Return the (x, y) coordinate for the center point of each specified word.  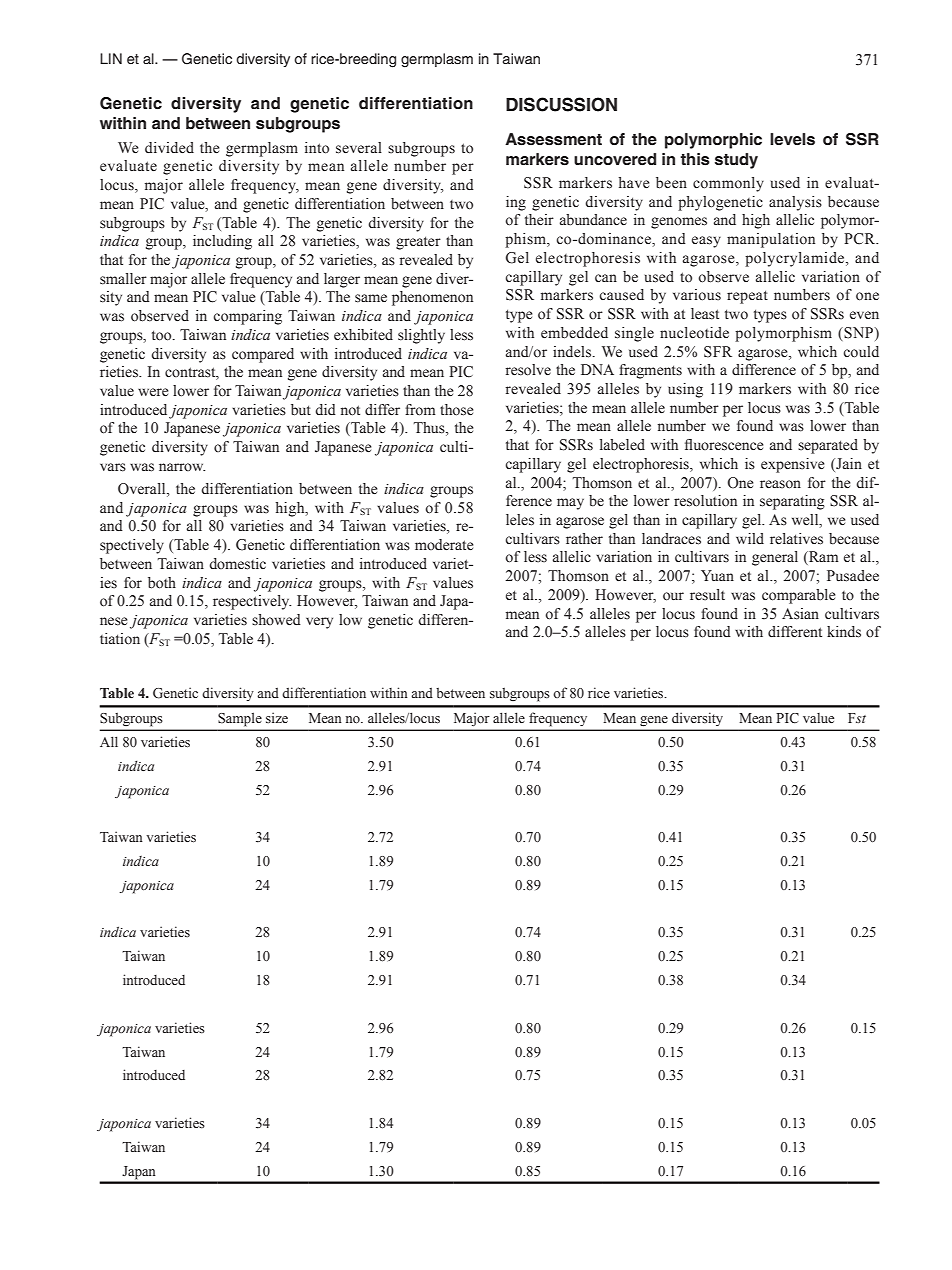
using (685, 390)
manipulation (771, 240)
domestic (237, 564)
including (222, 242)
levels (792, 139)
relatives (796, 539)
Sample (240, 719)
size (277, 717)
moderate (444, 545)
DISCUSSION (561, 104)
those (457, 410)
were (153, 392)
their (539, 220)
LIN (111, 58)
